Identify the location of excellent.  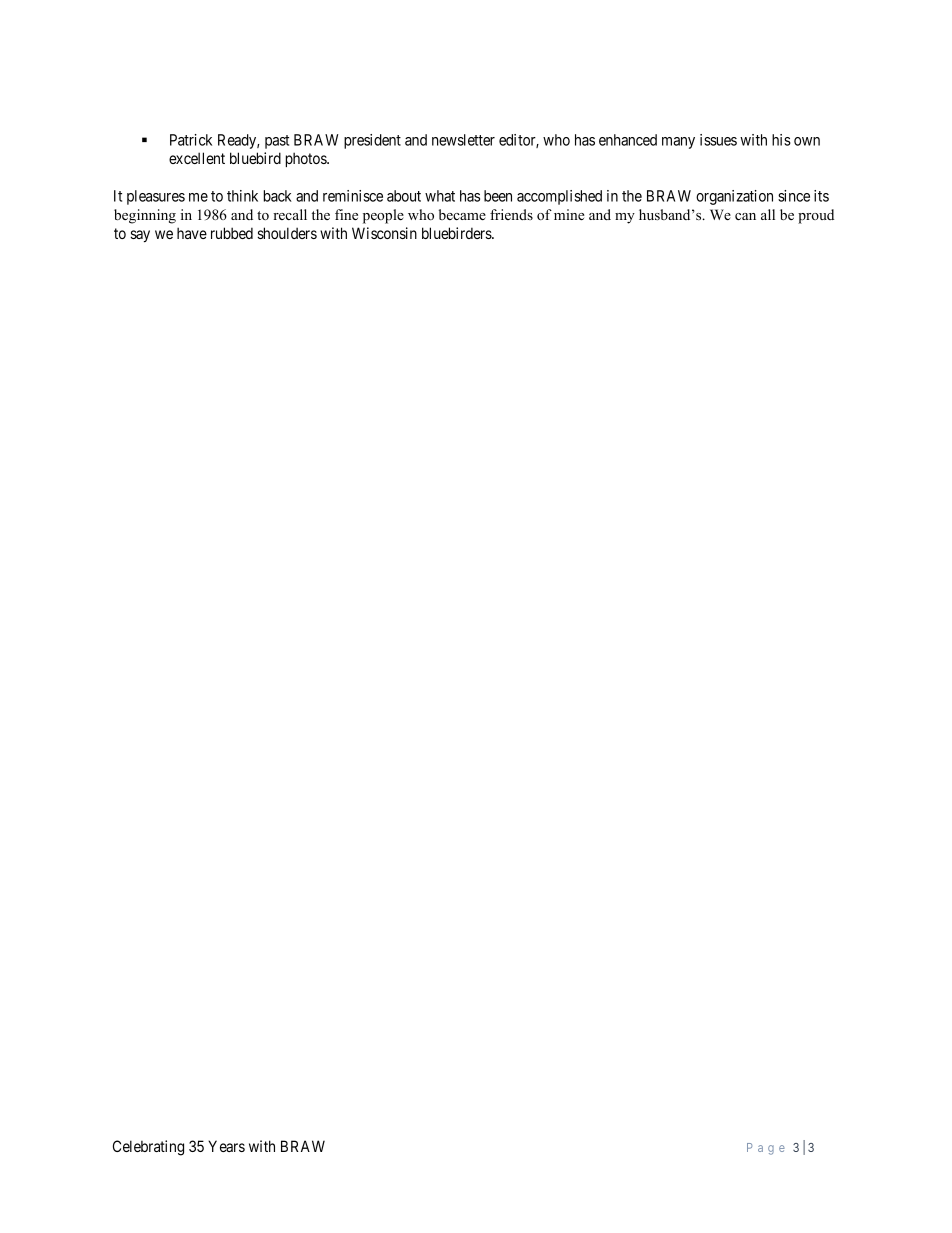
(197, 158).
